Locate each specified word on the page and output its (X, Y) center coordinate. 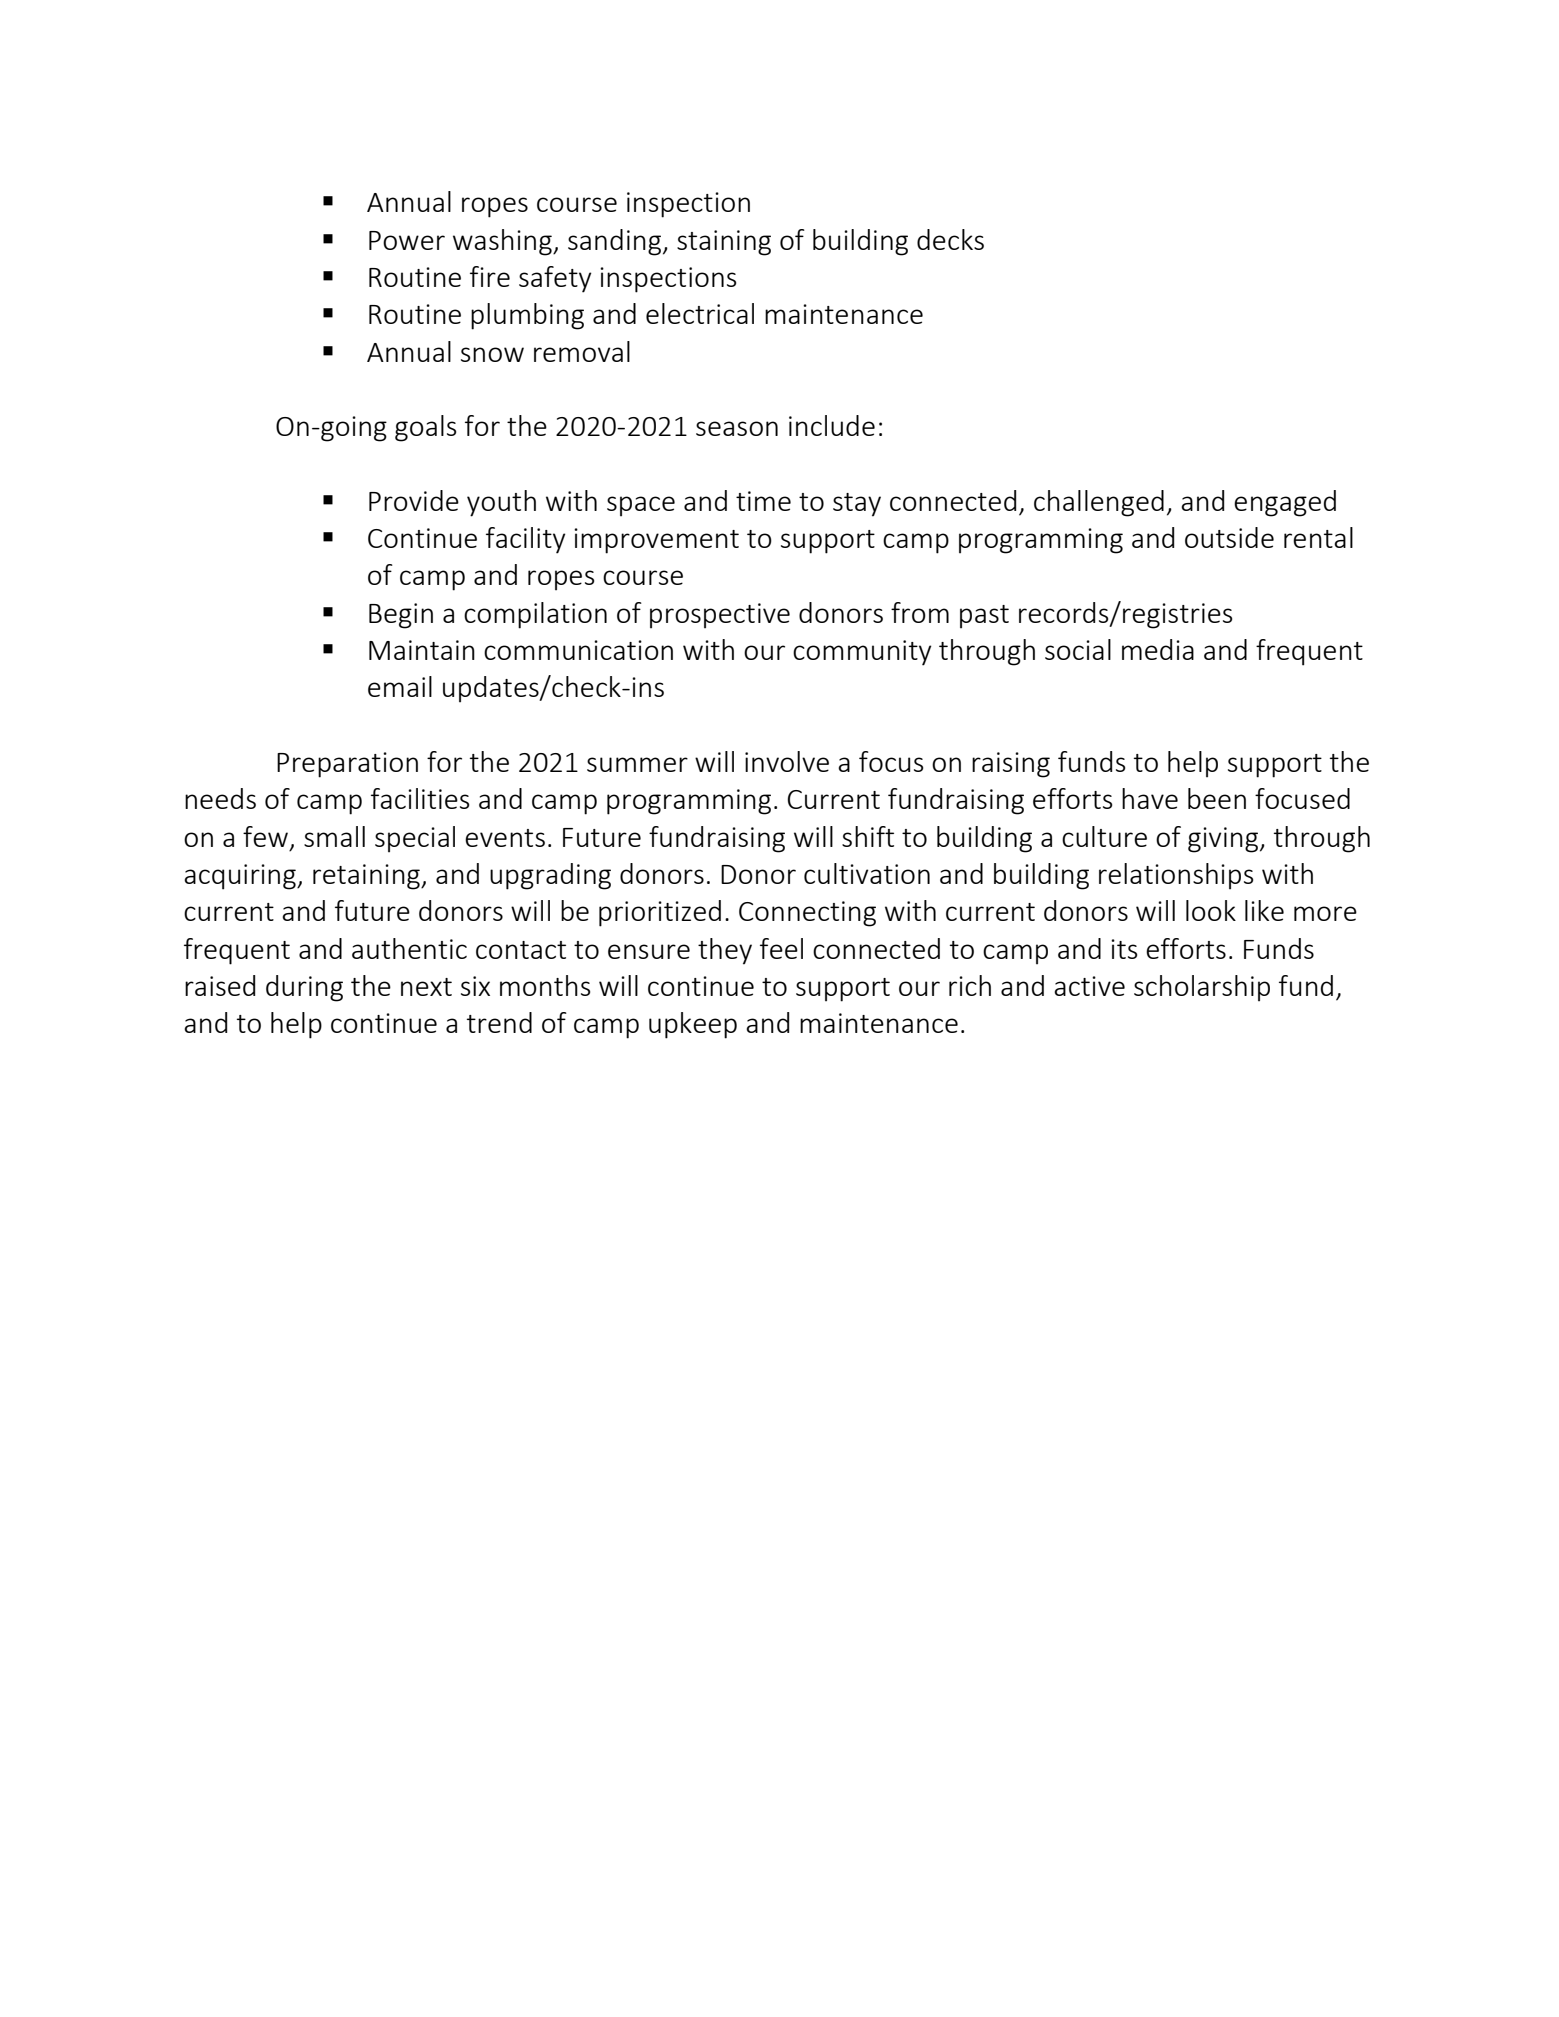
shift (868, 836)
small (334, 836)
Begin (401, 616)
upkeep (693, 1025)
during (304, 988)
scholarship (1202, 988)
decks (950, 239)
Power (407, 240)
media (1158, 649)
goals (425, 428)
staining (724, 243)
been (1217, 798)
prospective (720, 616)
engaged (1285, 503)
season (737, 428)
